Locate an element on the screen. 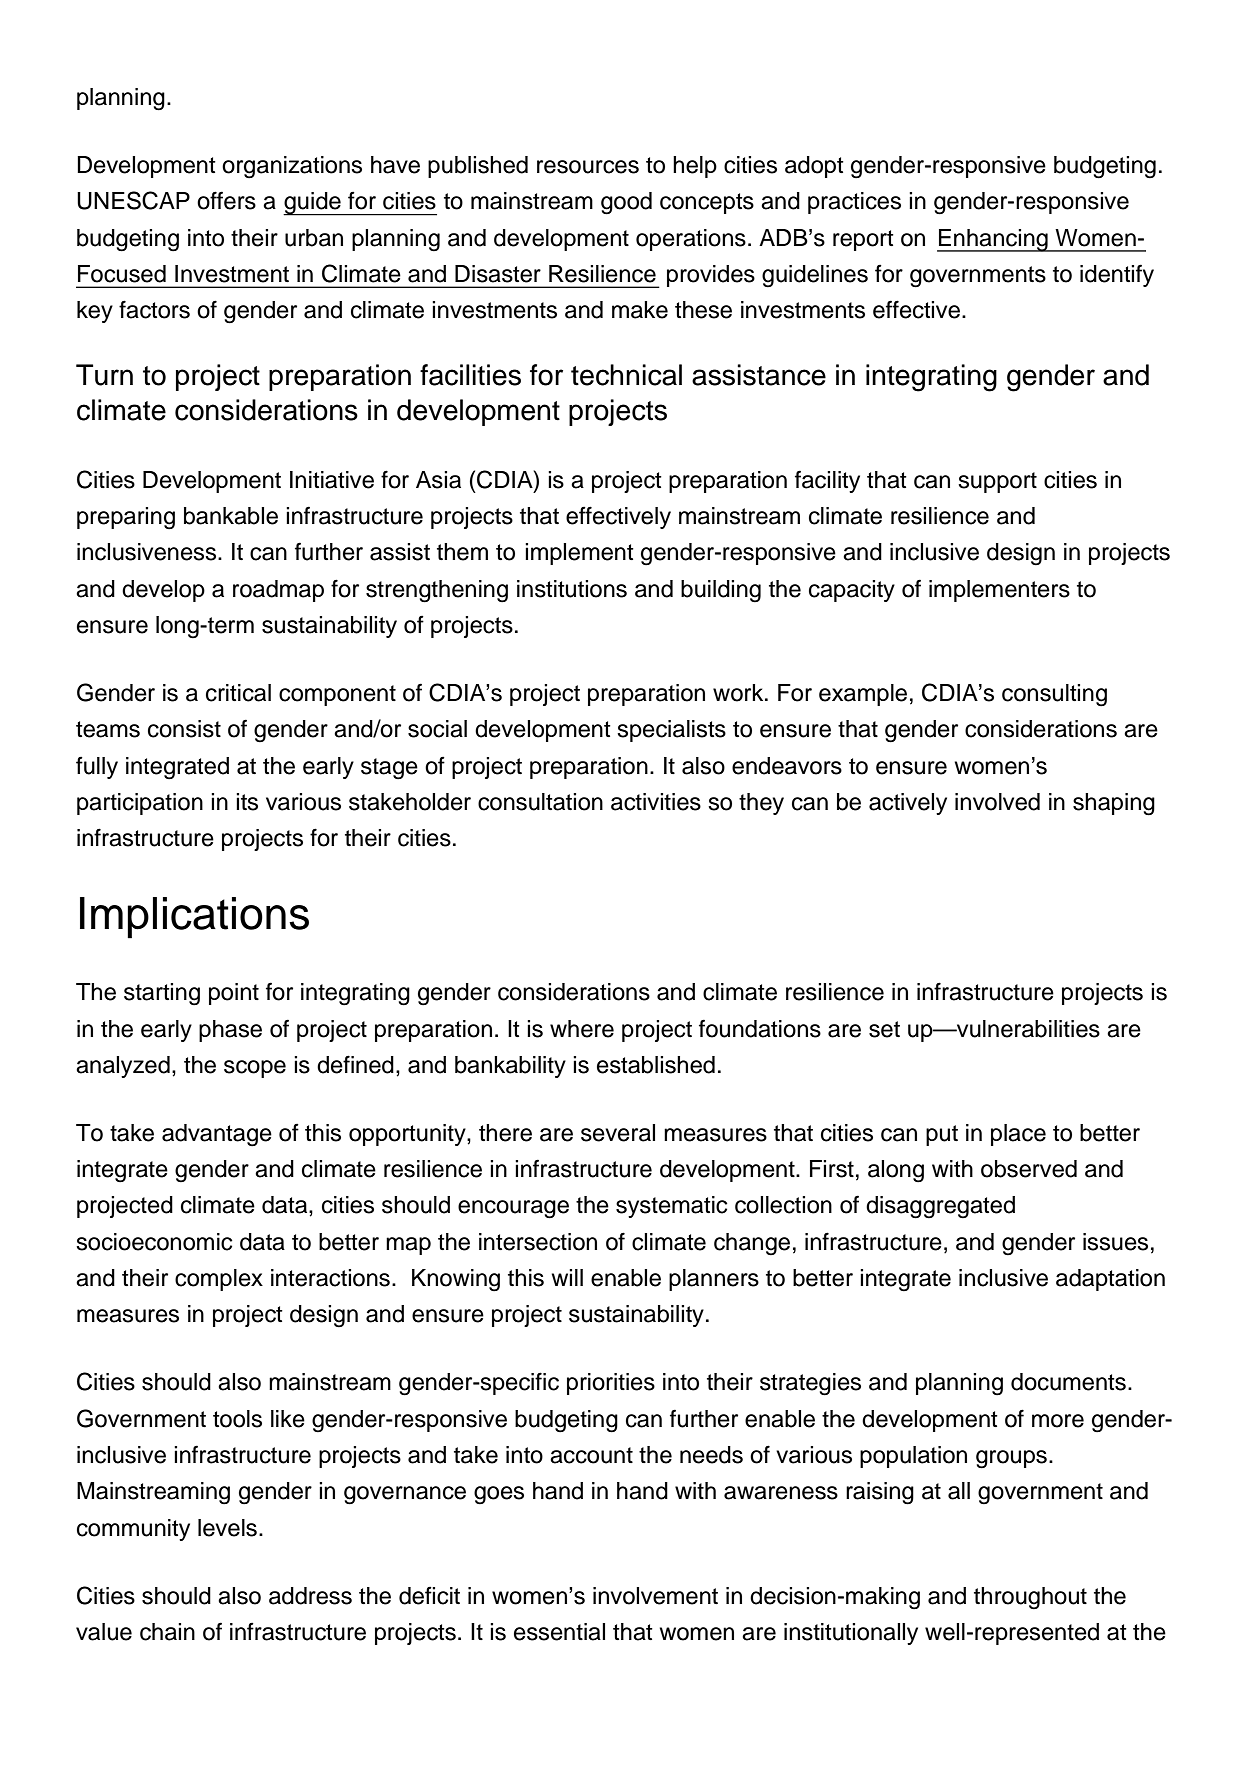 The image size is (1259, 1780). good is located at coordinates (626, 203).
